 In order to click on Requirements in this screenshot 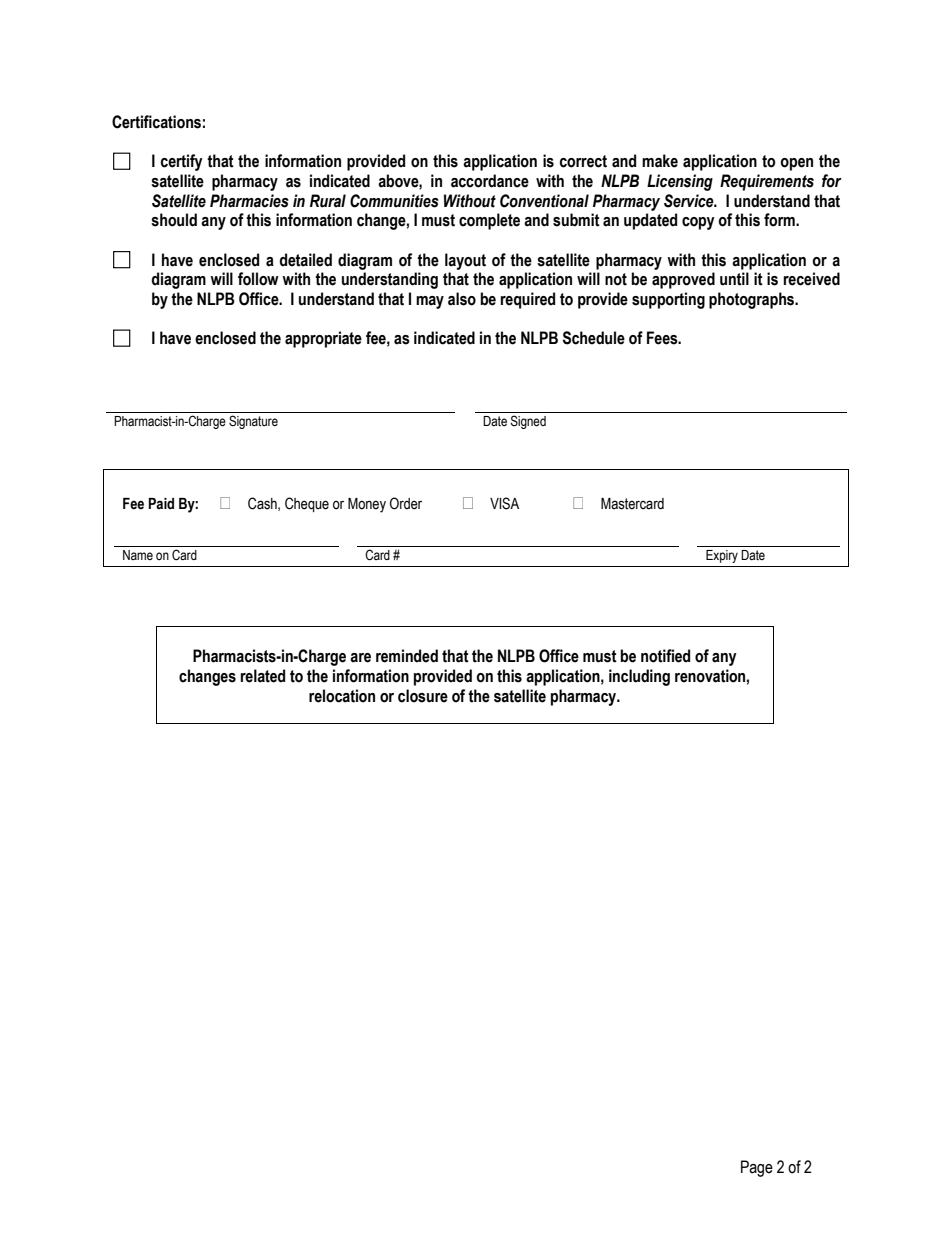, I will do `click(767, 182)`.
